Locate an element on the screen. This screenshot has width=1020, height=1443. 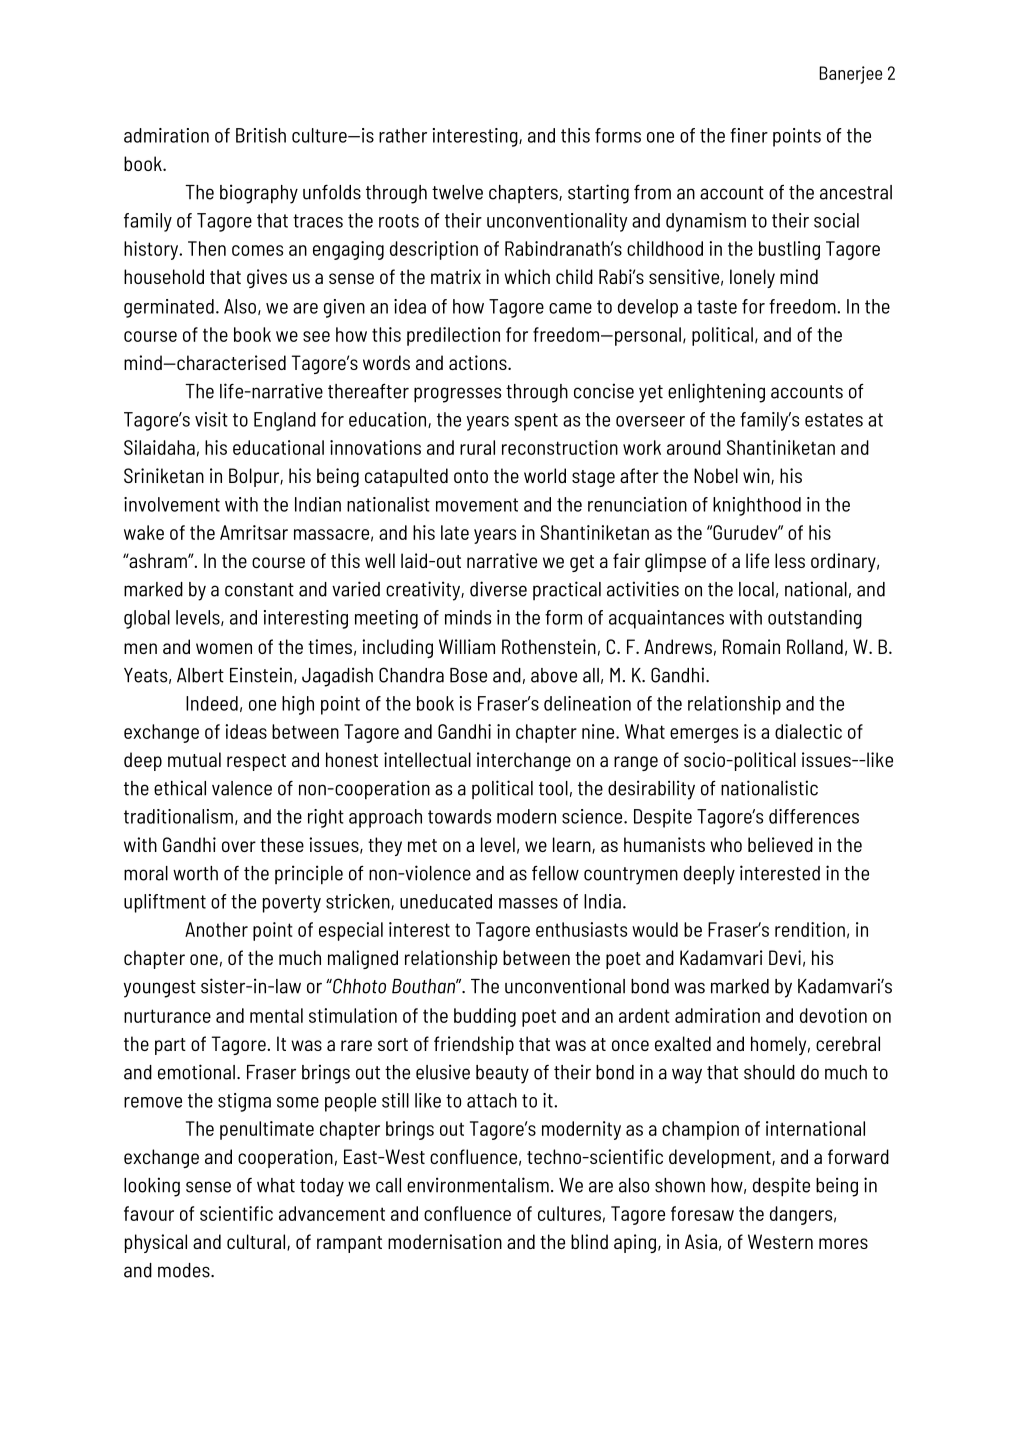
finer is located at coordinates (749, 135).
